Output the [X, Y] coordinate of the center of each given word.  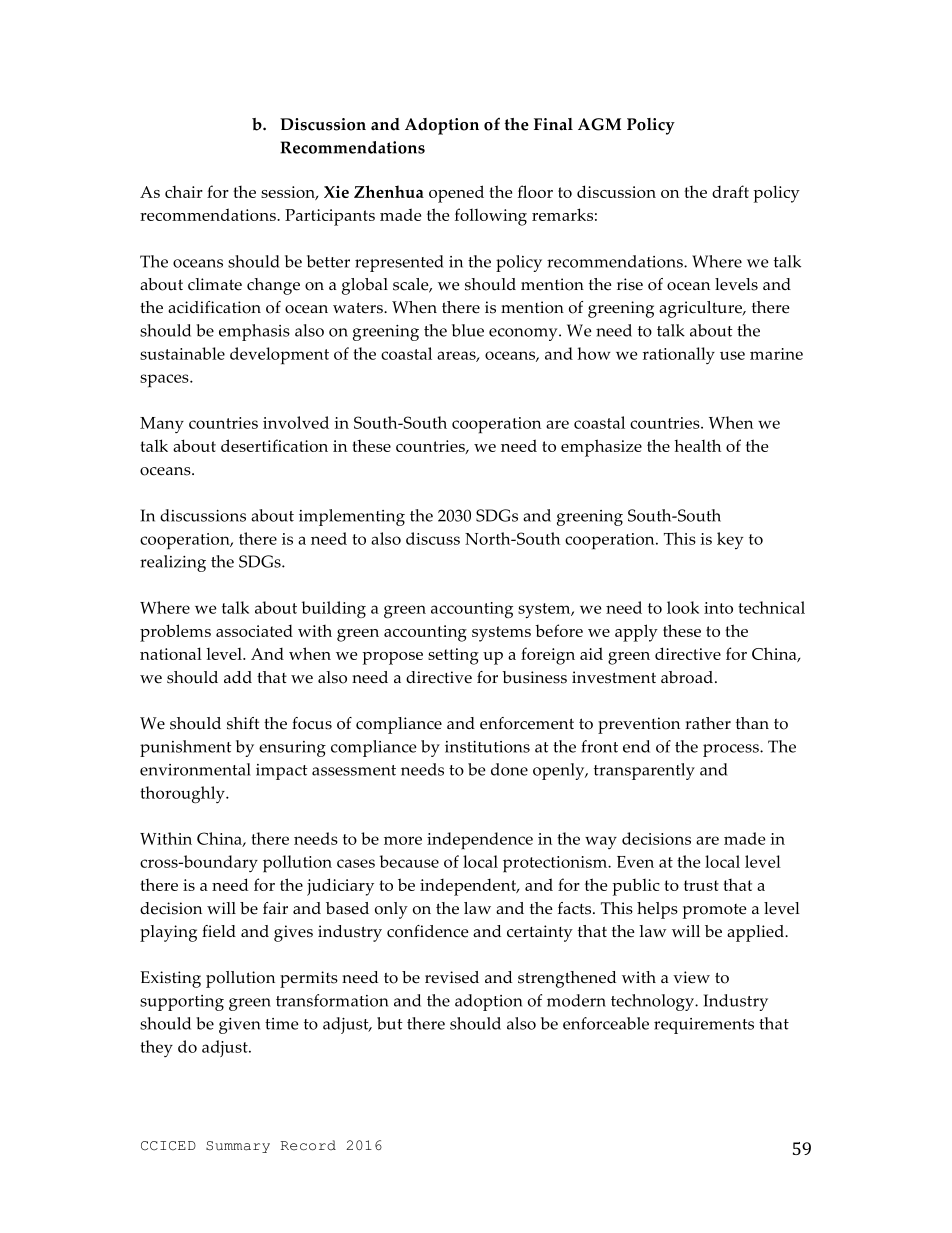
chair [184, 192]
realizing [173, 563]
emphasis [254, 332]
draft [730, 191]
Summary [238, 1147]
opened [456, 194]
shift [243, 723]
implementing [352, 517]
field [219, 931]
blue [468, 330]
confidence [428, 931]
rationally [679, 355]
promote [715, 911]
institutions [487, 747]
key [730, 540]
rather [708, 723]
